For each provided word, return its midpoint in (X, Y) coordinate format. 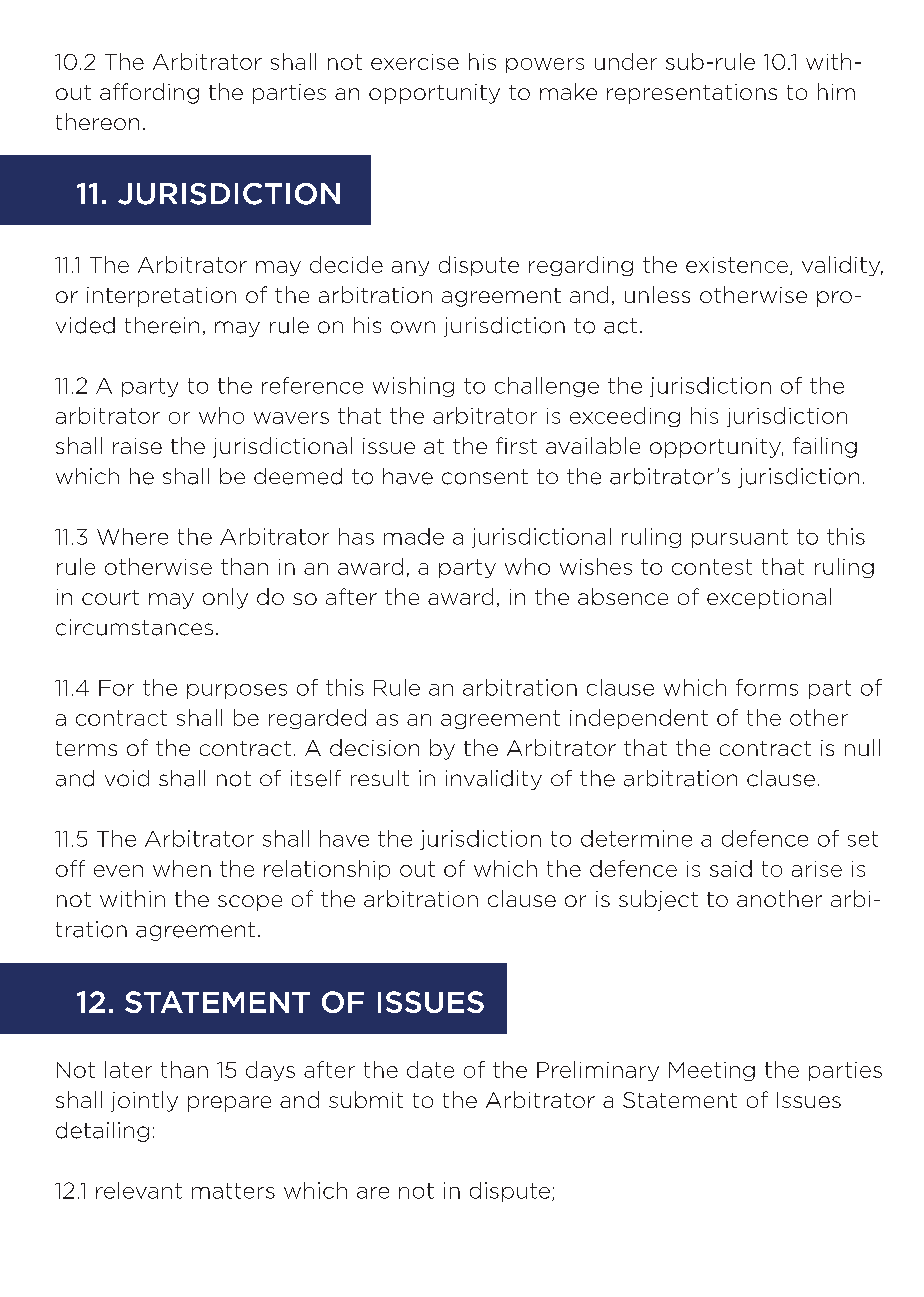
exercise (415, 62)
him (836, 91)
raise (137, 446)
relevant (139, 1190)
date (430, 1069)
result (380, 778)
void (127, 778)
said (731, 868)
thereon (97, 121)
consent (485, 477)
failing (825, 447)
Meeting (712, 1071)
